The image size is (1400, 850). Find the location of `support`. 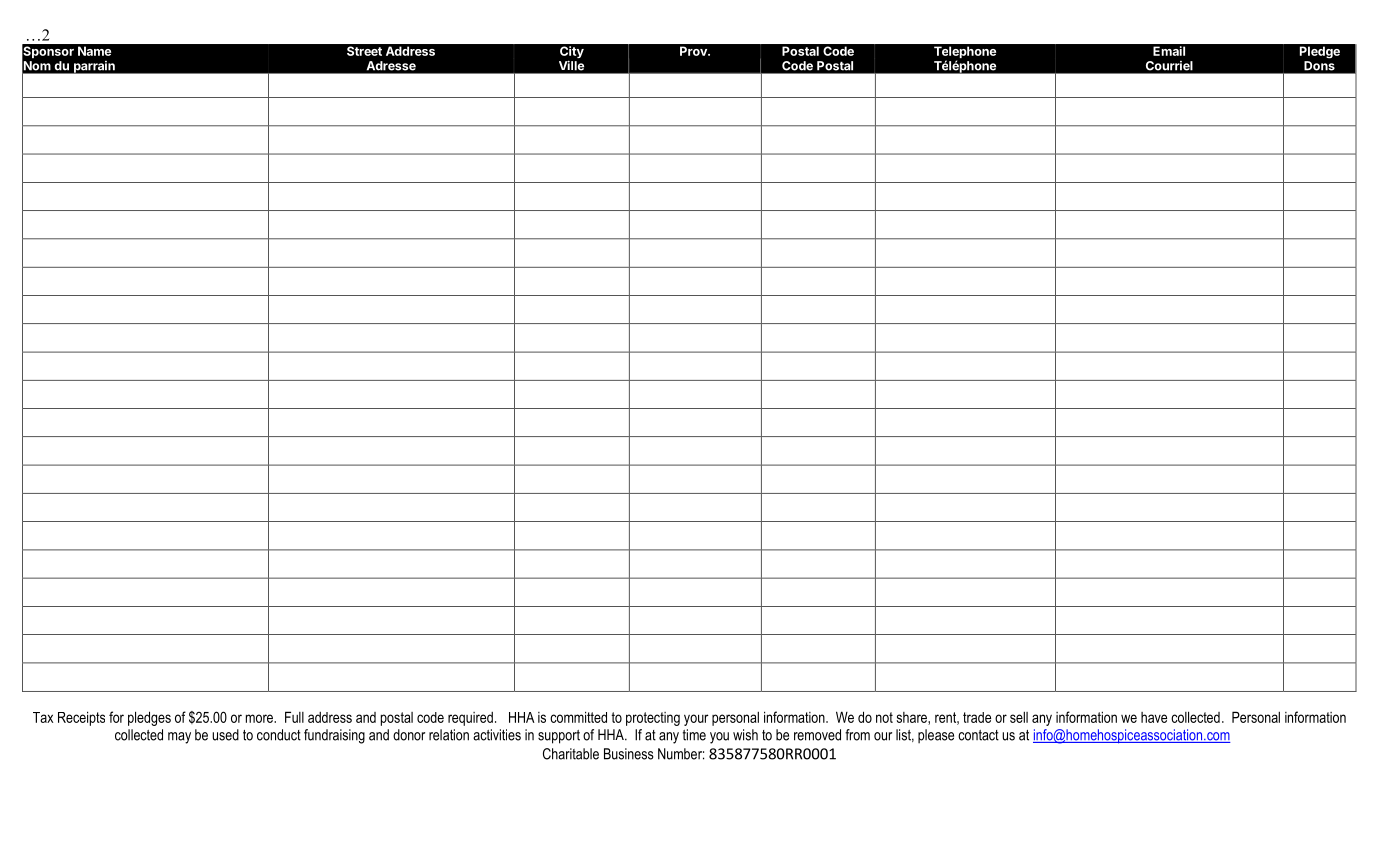

support is located at coordinates (559, 737).
